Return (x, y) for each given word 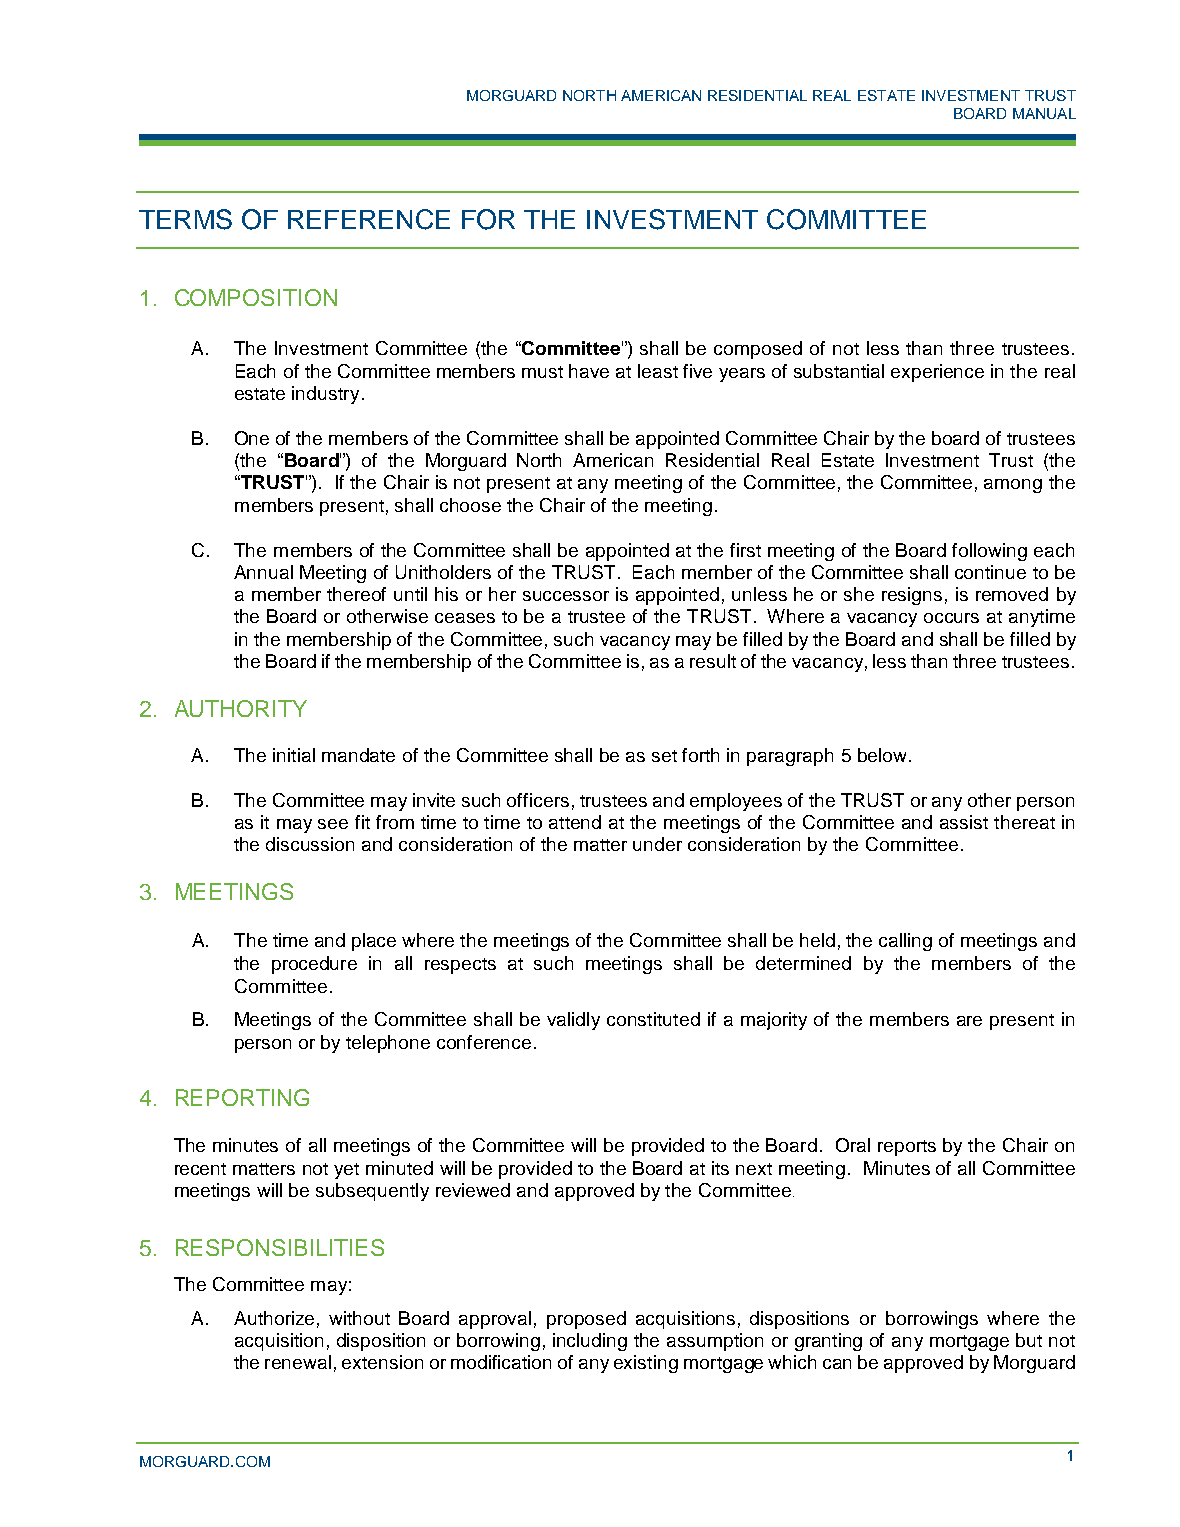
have (589, 371)
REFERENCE (369, 219)
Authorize (274, 1318)
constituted (653, 1019)
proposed (586, 1320)
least (658, 371)
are (969, 1021)
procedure (314, 965)
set (664, 756)
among (1013, 486)
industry (325, 395)
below (884, 755)
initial (294, 755)
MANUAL (1044, 113)
